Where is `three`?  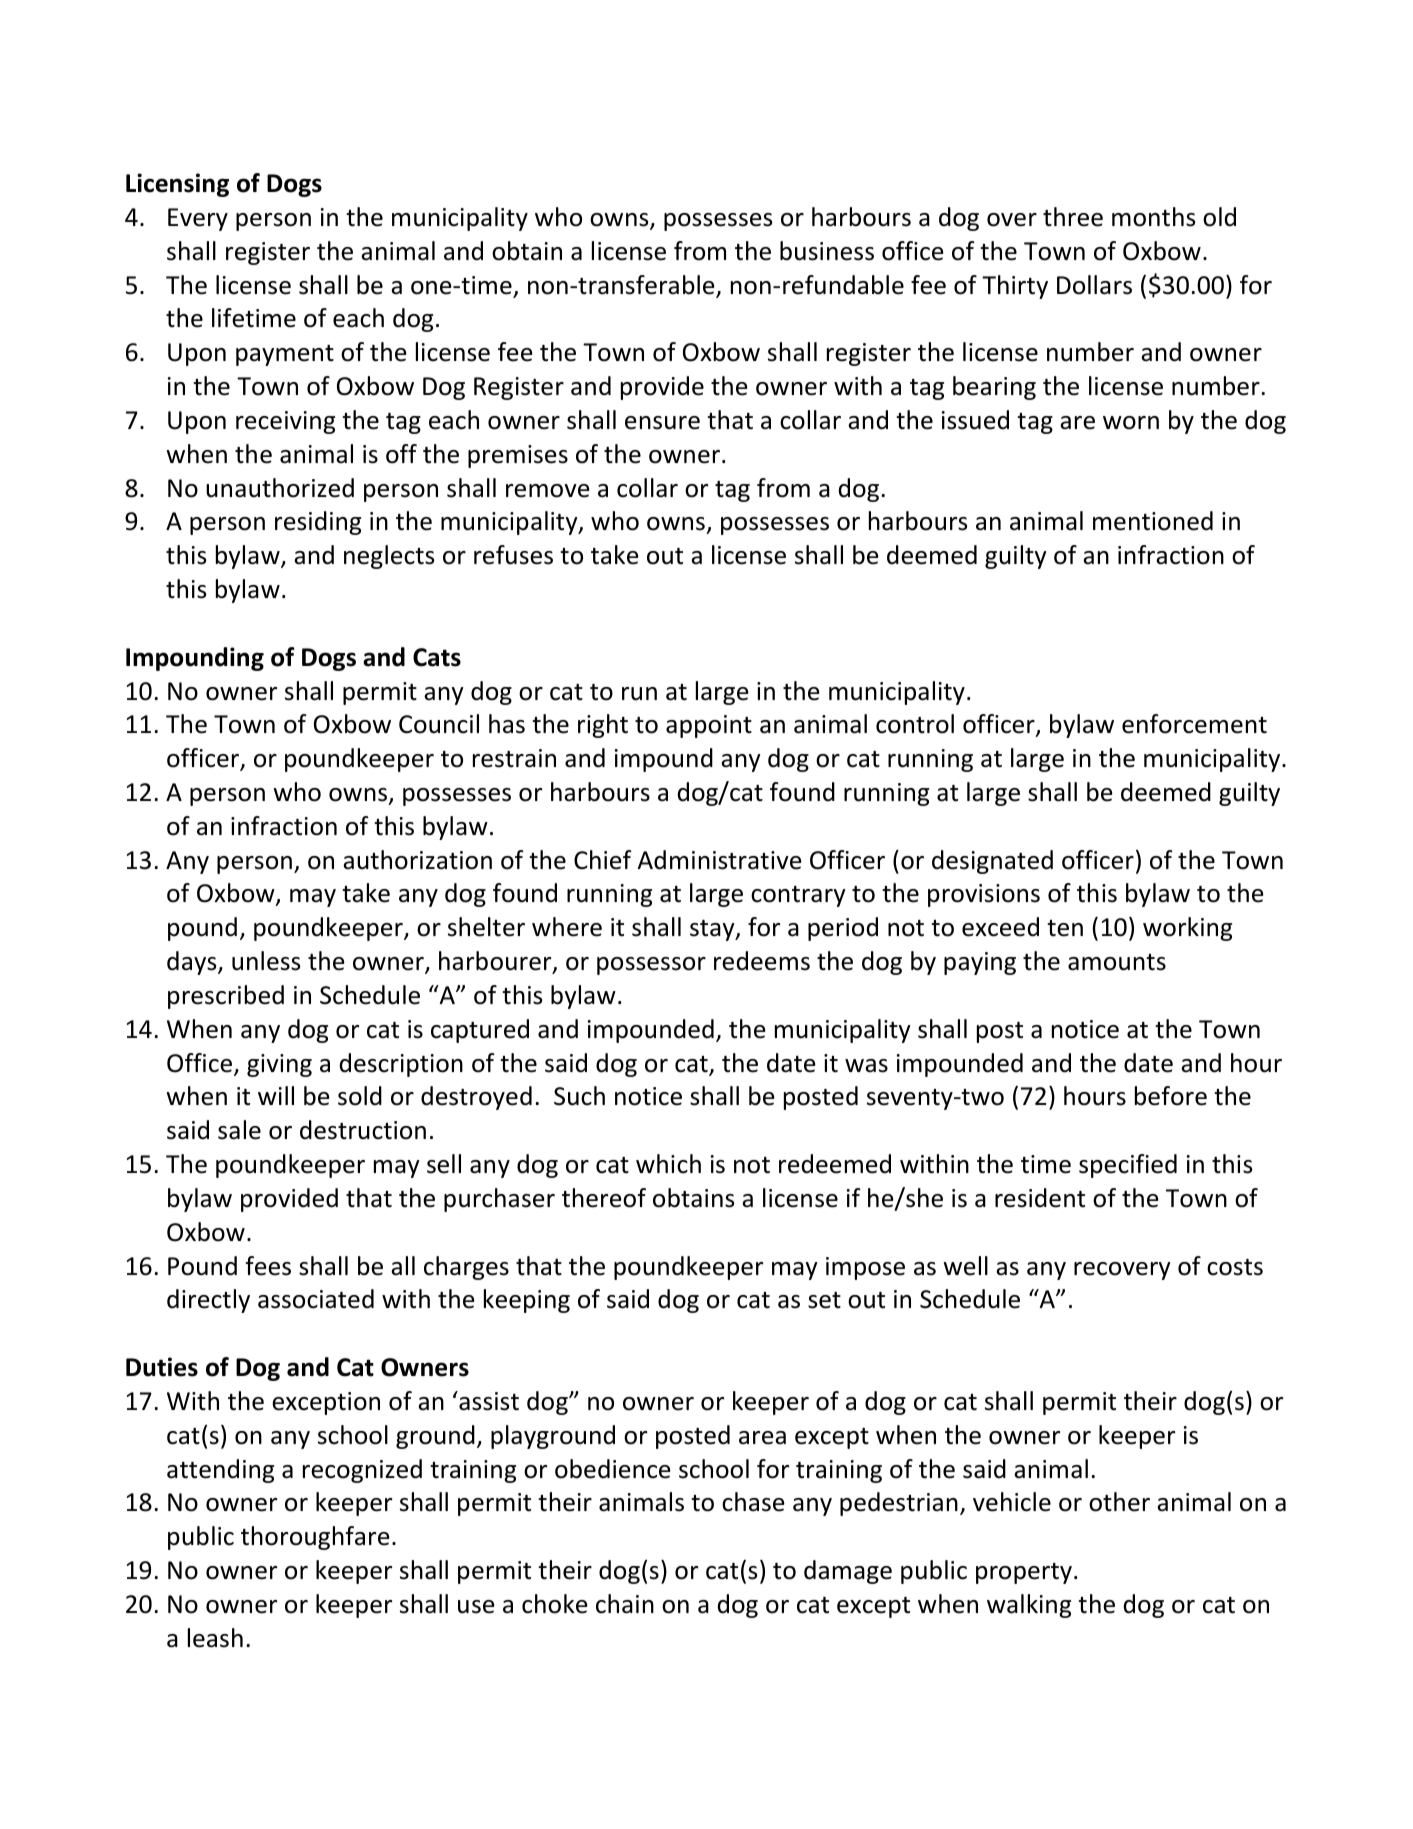
three is located at coordinates (1073, 217).
